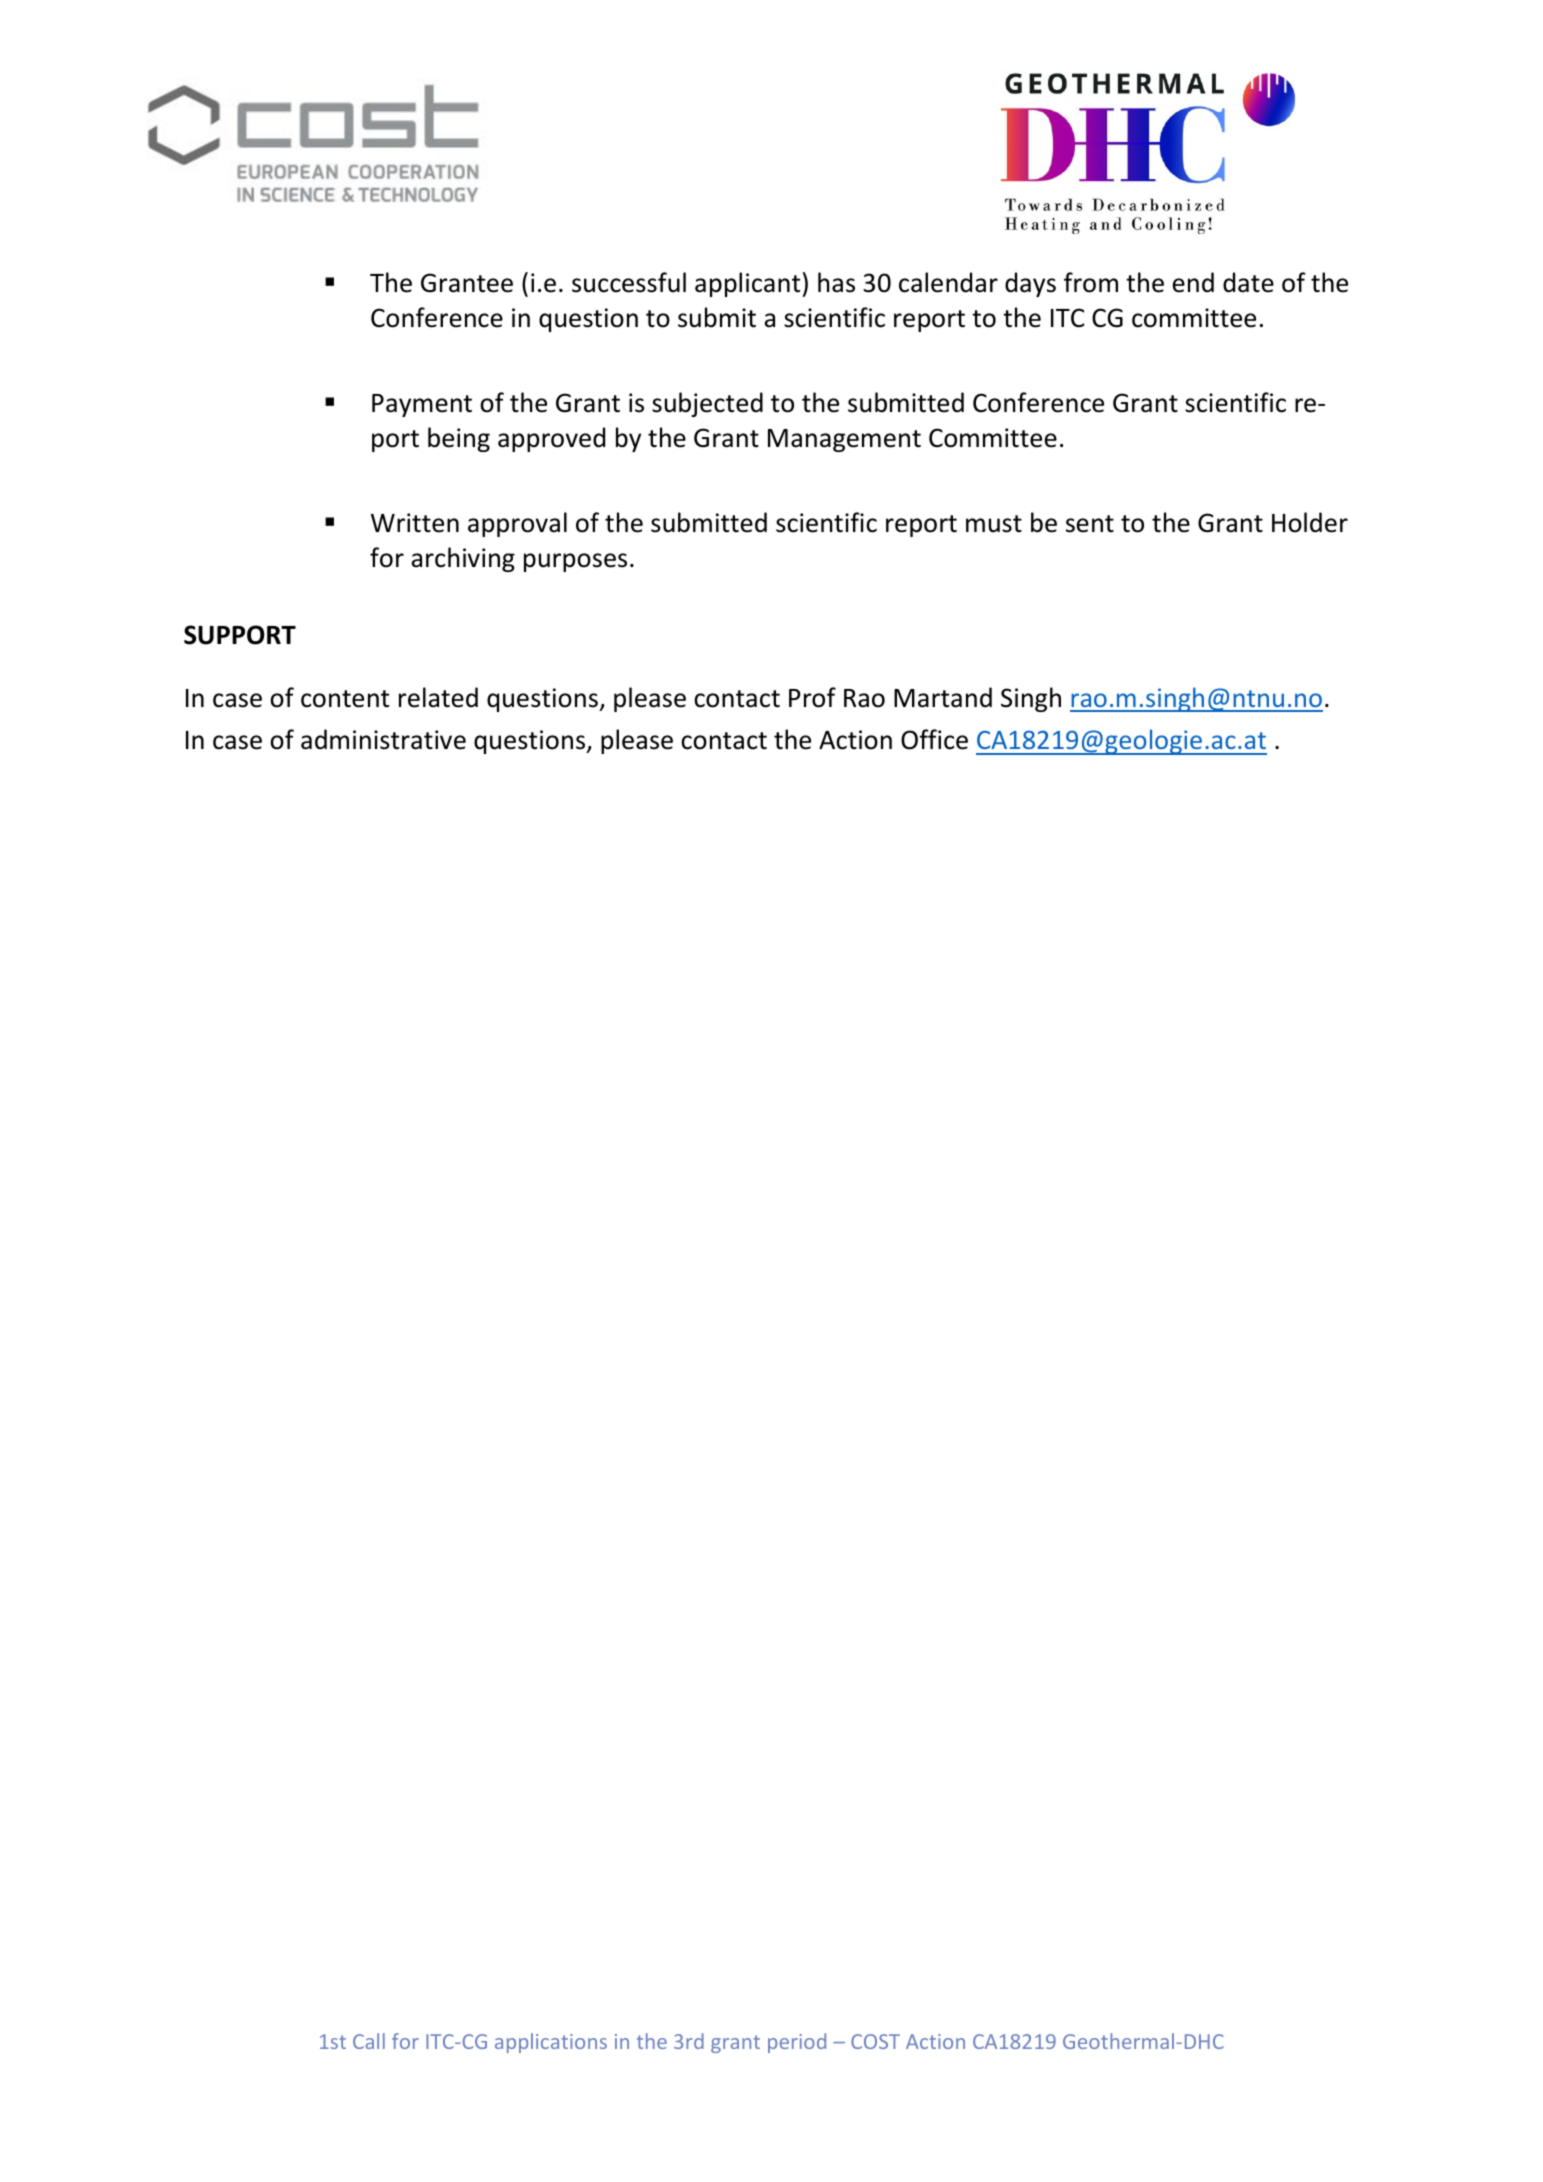 Image resolution: width=1543 pixels, height=2182 pixels. Describe the element at coordinates (934, 739) in the screenshot. I see `Office` at that location.
